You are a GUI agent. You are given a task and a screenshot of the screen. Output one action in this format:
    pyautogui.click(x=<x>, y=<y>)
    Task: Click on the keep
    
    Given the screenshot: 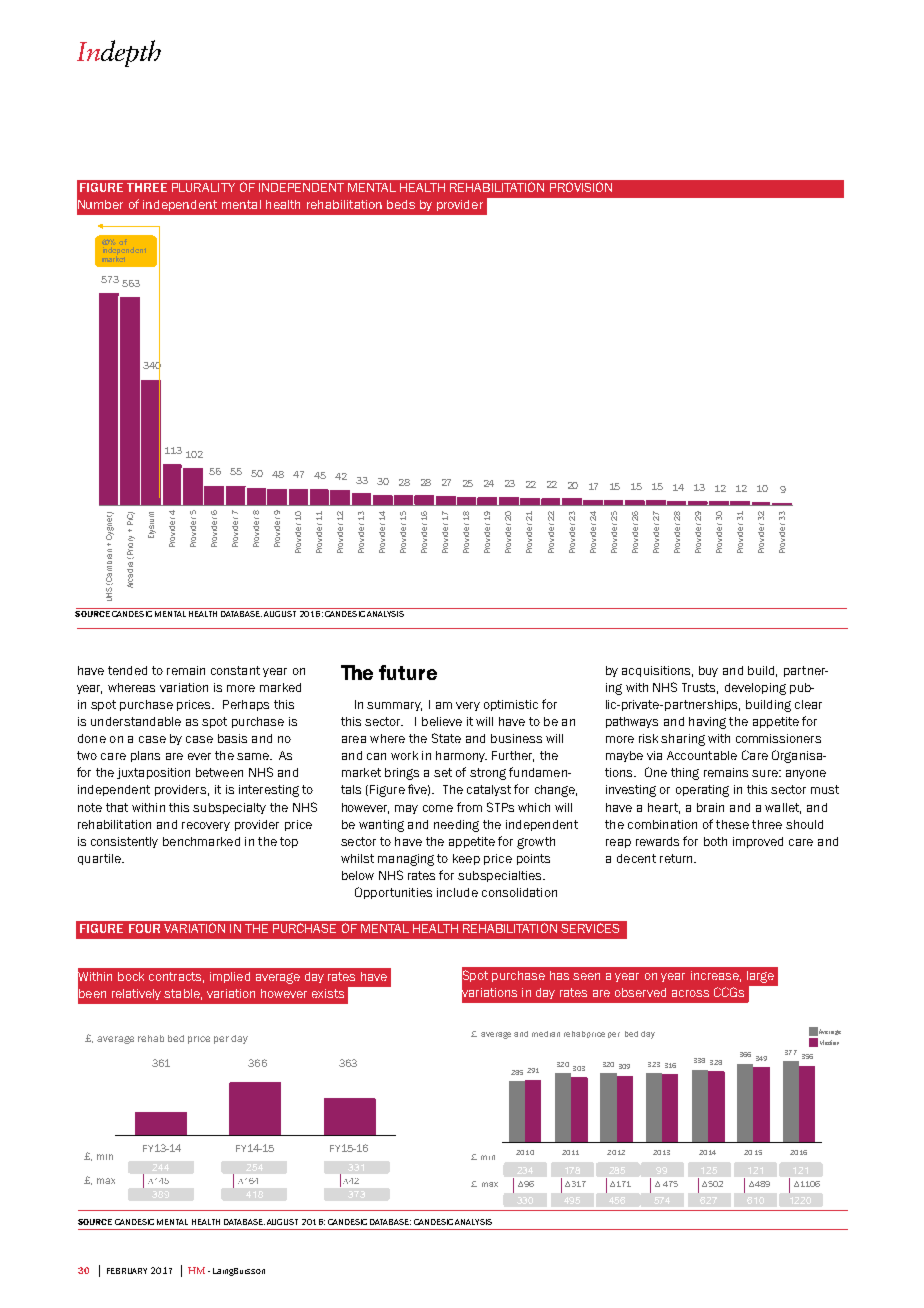 What is the action you would take?
    pyautogui.click(x=466, y=859)
